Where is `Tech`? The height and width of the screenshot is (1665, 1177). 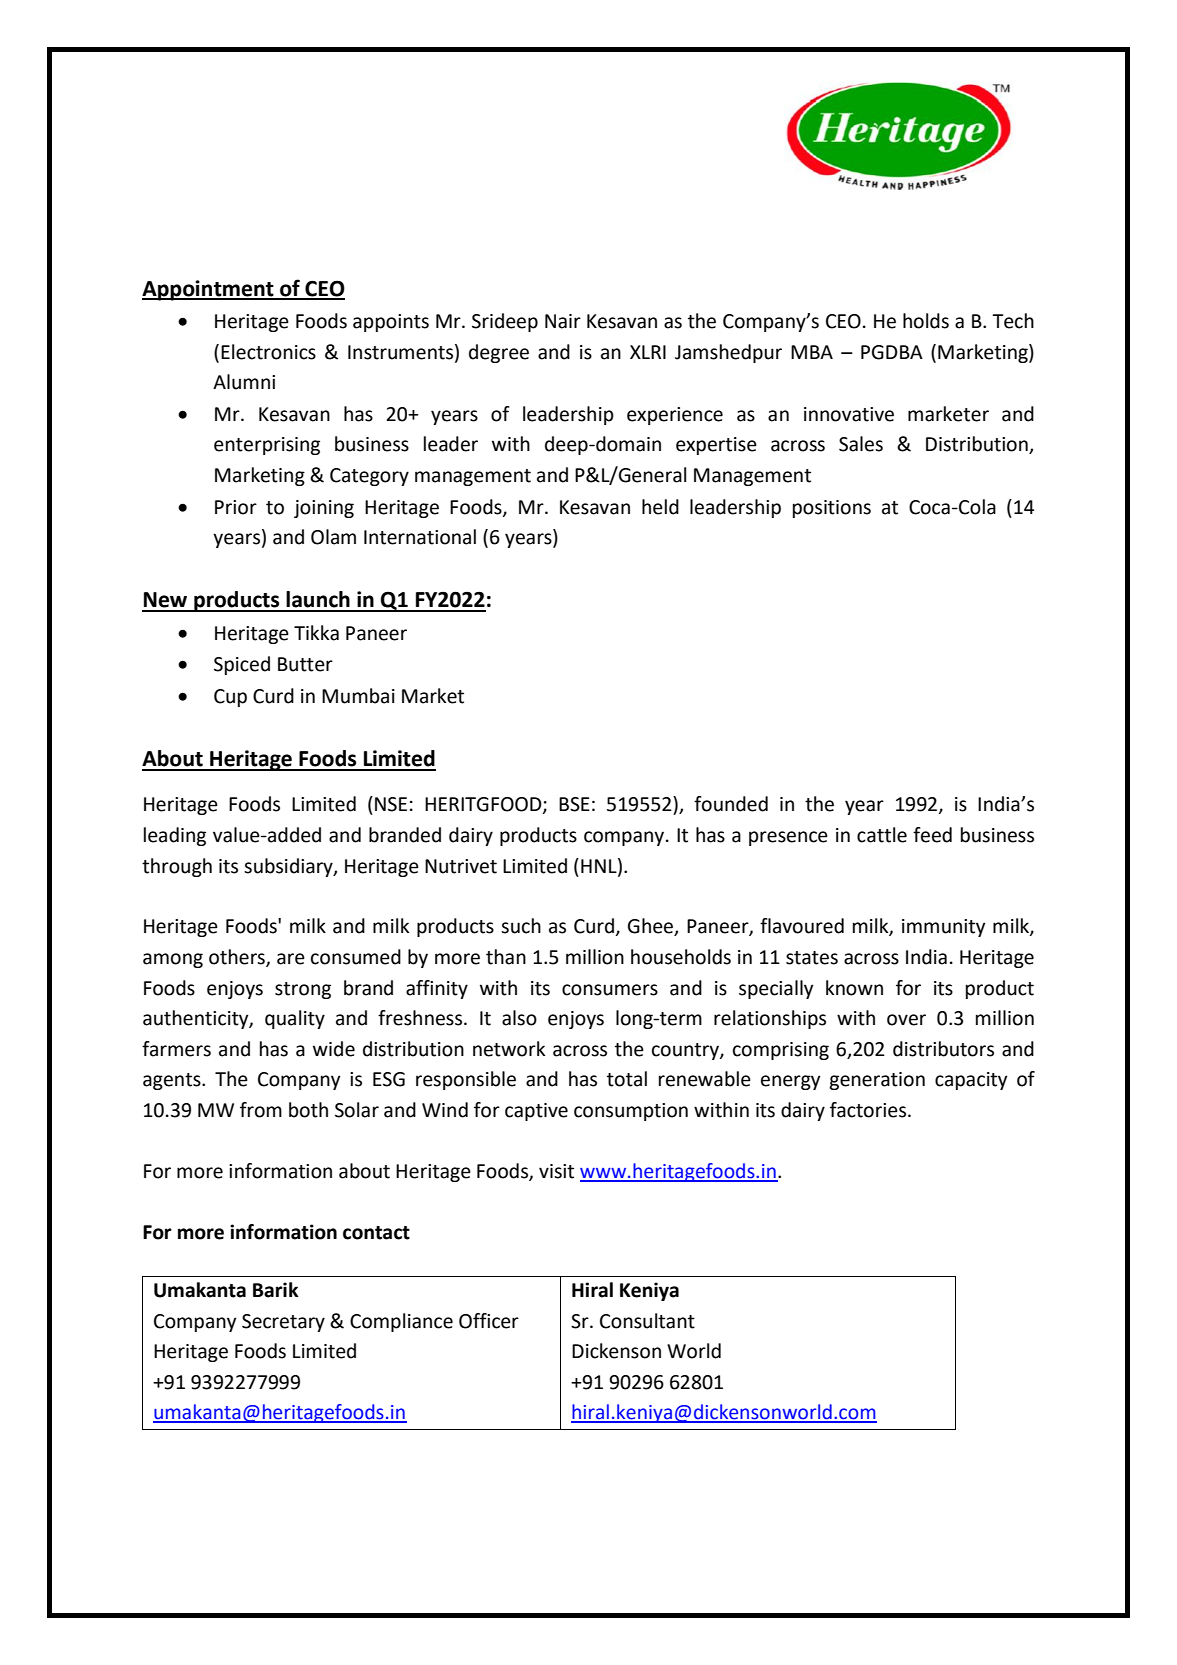 Tech is located at coordinates (1013, 321).
